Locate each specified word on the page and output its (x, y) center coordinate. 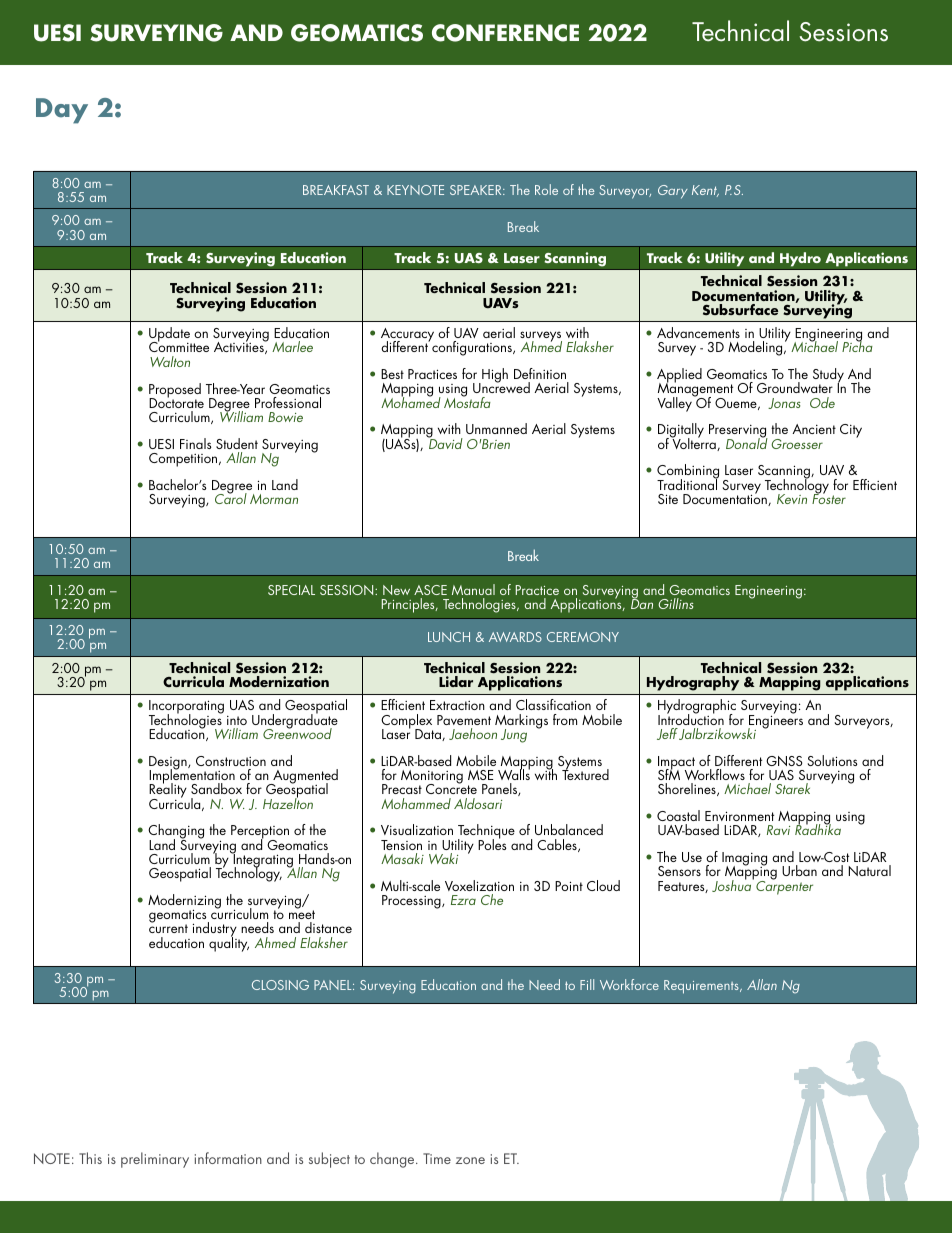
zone (470, 1160)
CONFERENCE (505, 33)
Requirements (702, 987)
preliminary (155, 1160)
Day (62, 111)
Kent (705, 191)
